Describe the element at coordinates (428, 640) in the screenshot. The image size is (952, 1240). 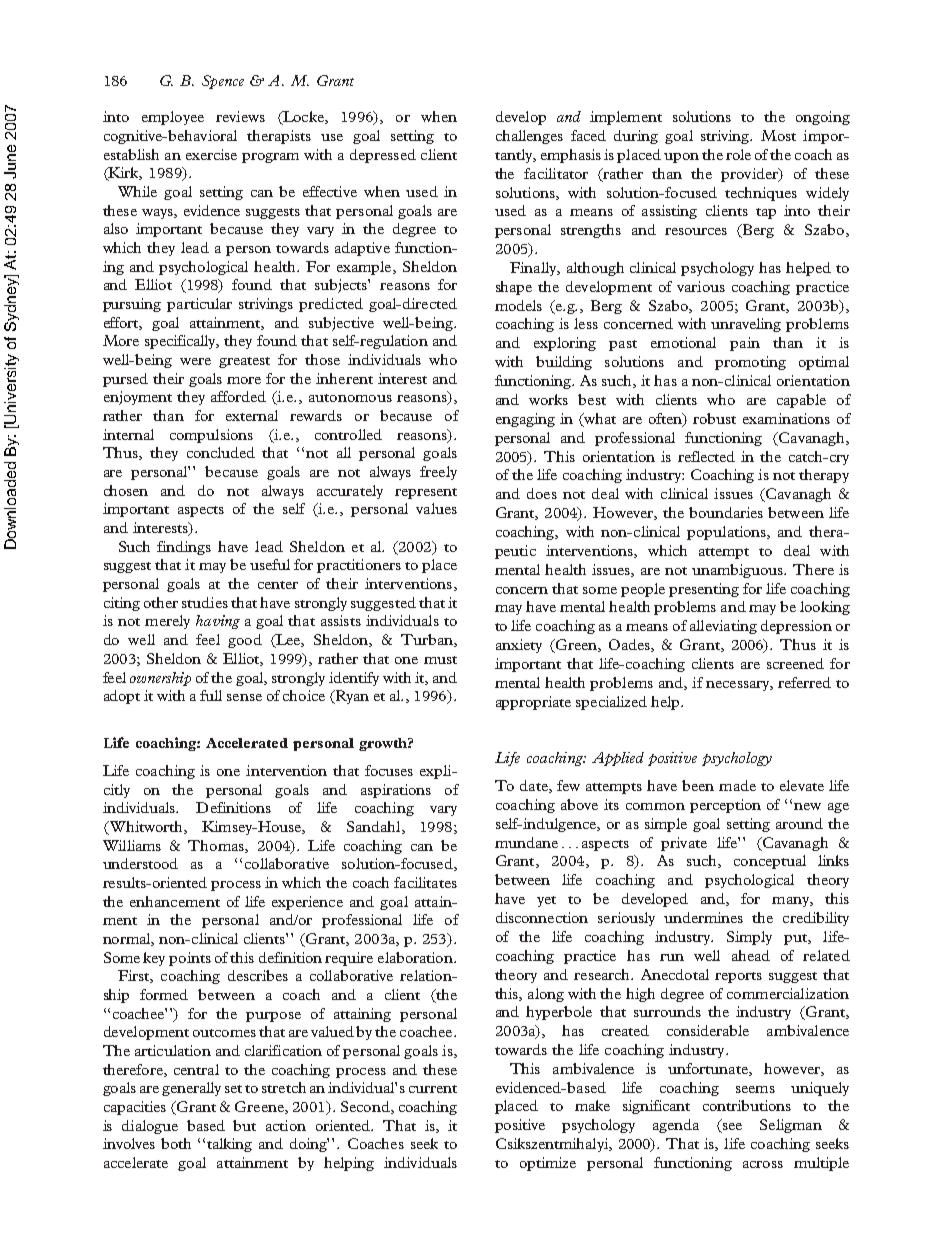
I see `Turban` at that location.
